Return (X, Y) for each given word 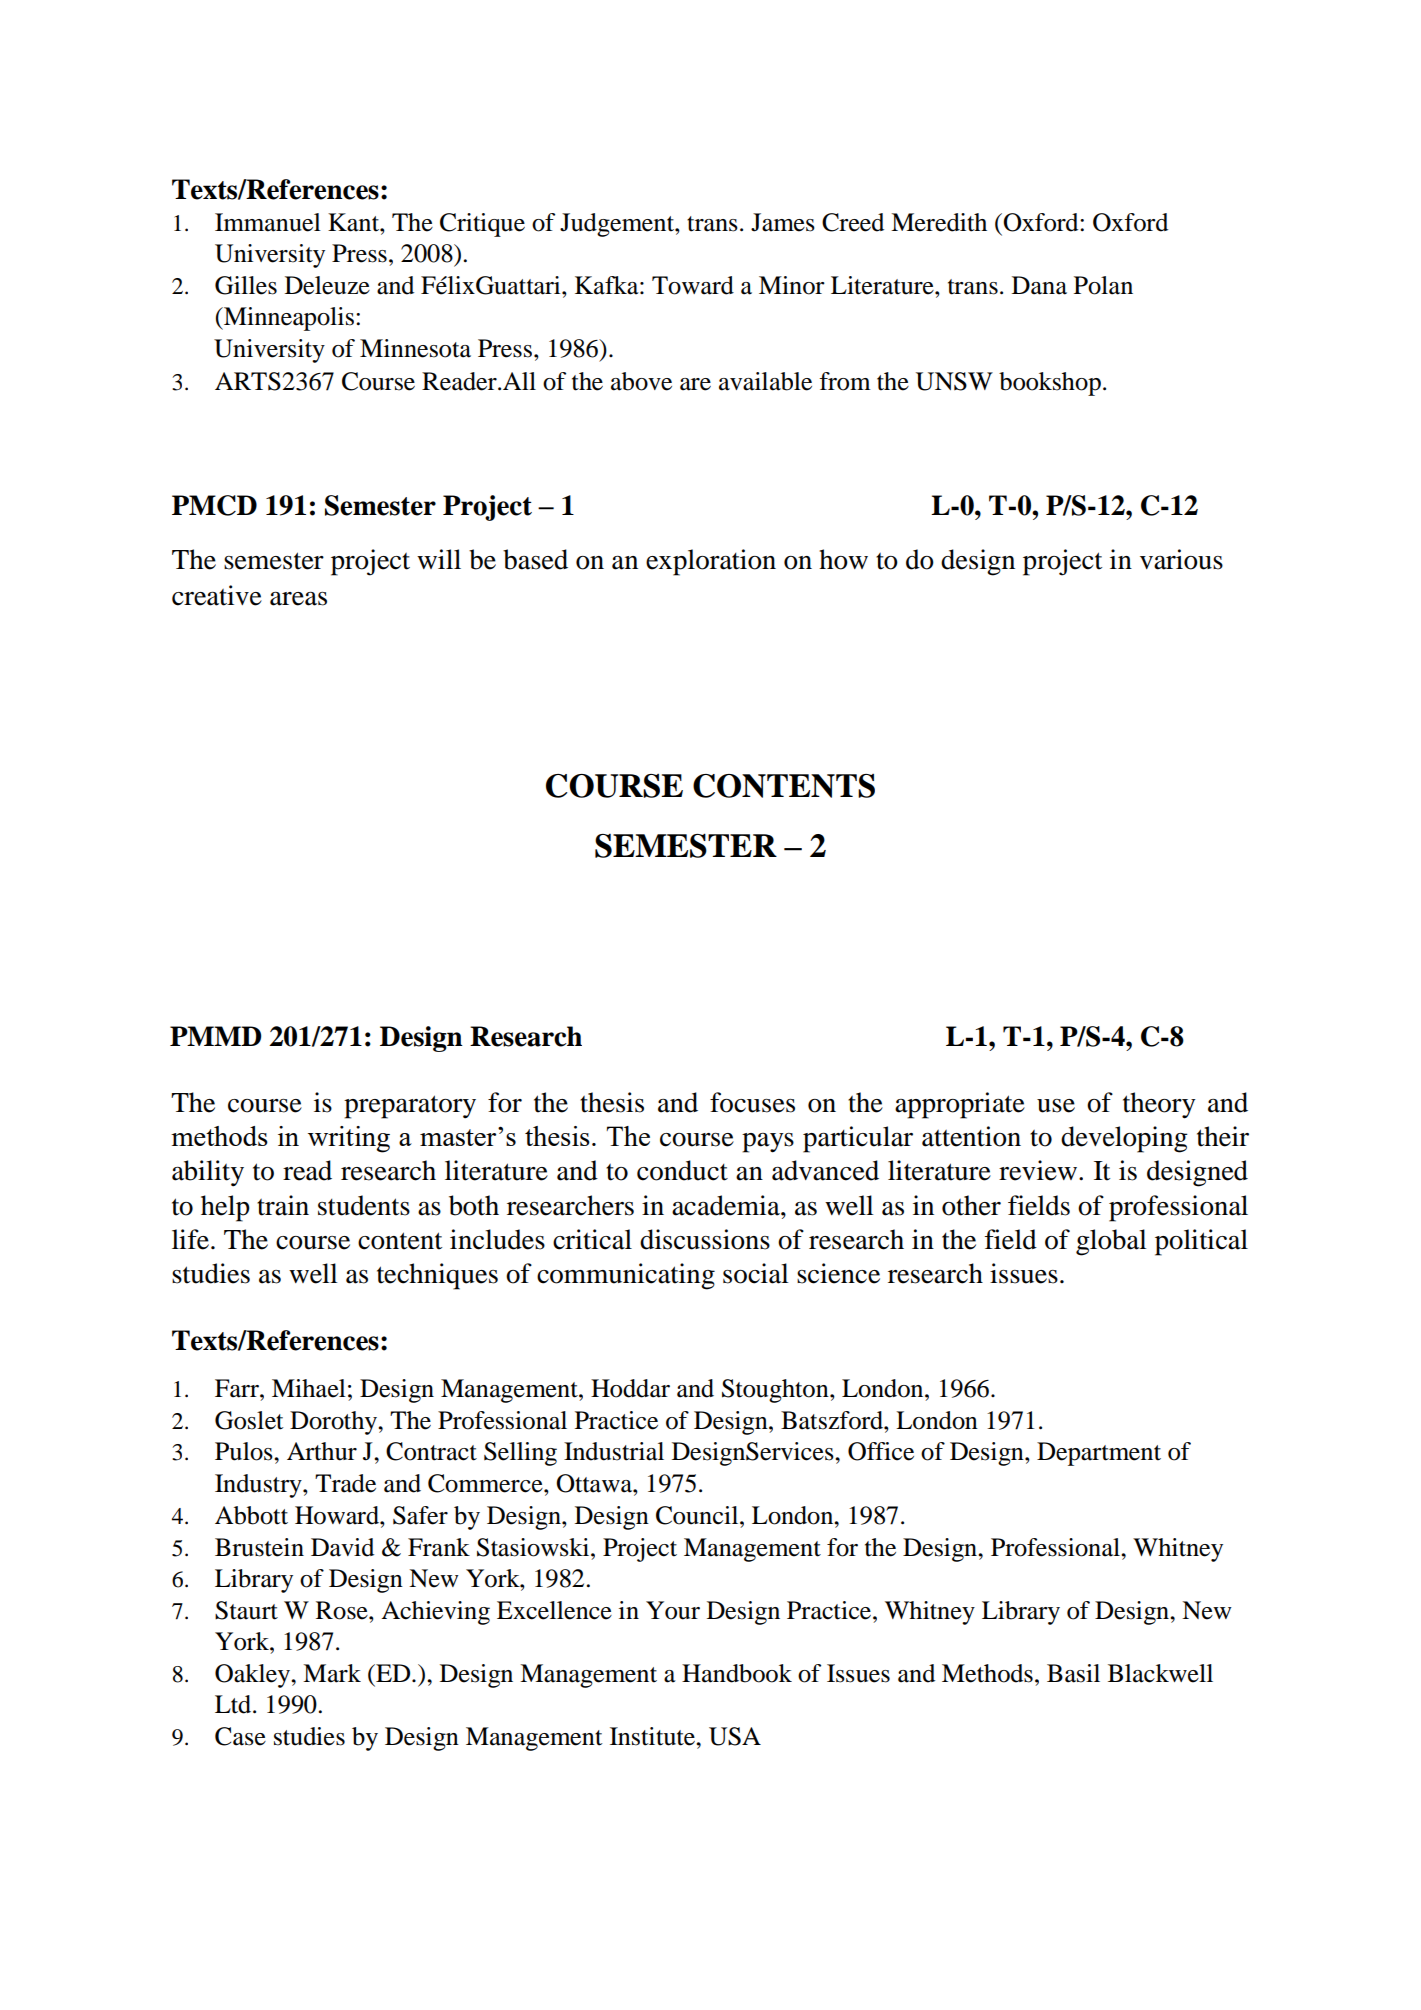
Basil (1073, 1673)
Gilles (246, 285)
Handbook (737, 1673)
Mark (332, 1673)
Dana (1039, 285)
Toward (693, 285)
